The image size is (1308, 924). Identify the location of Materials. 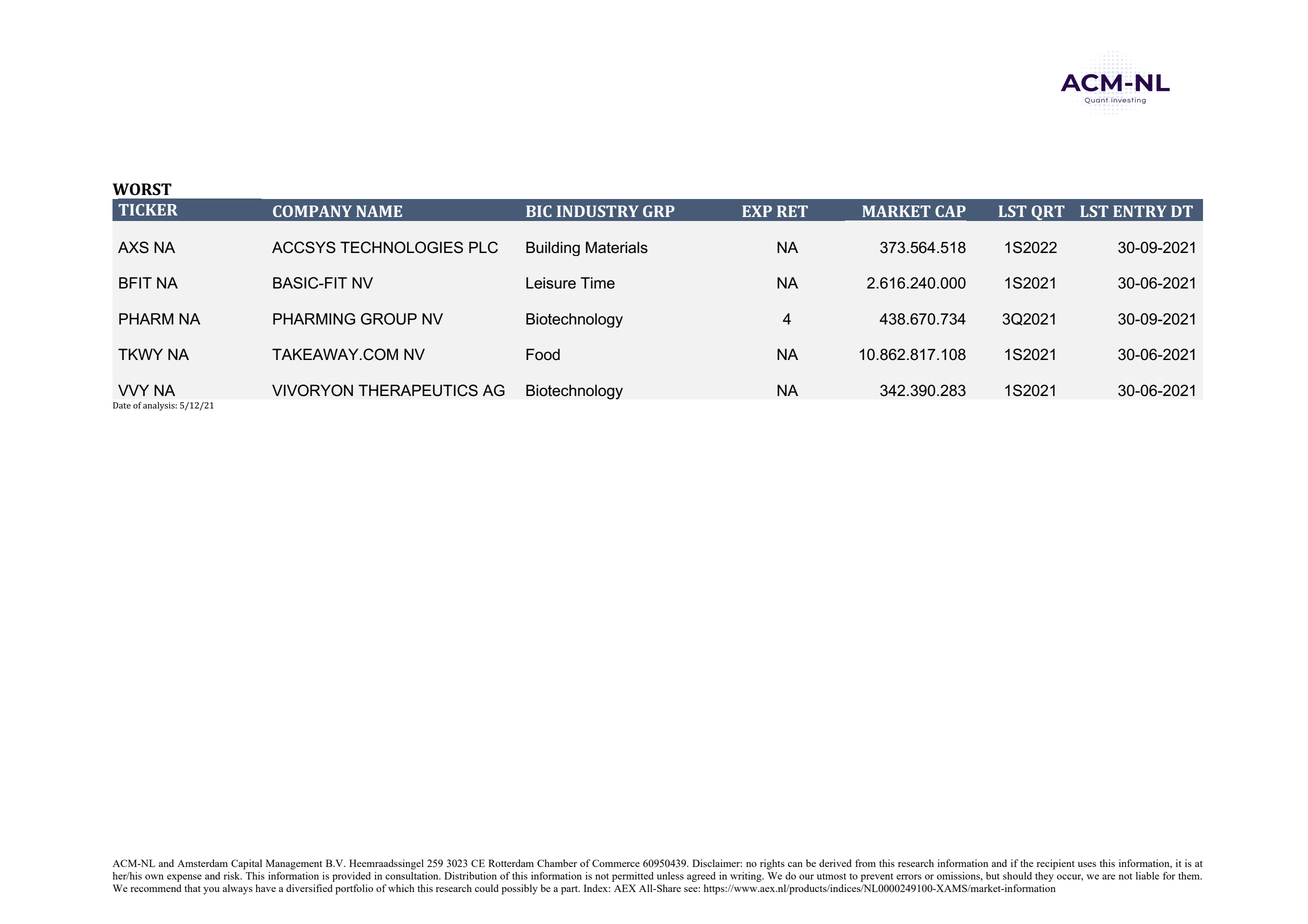
(617, 247).
